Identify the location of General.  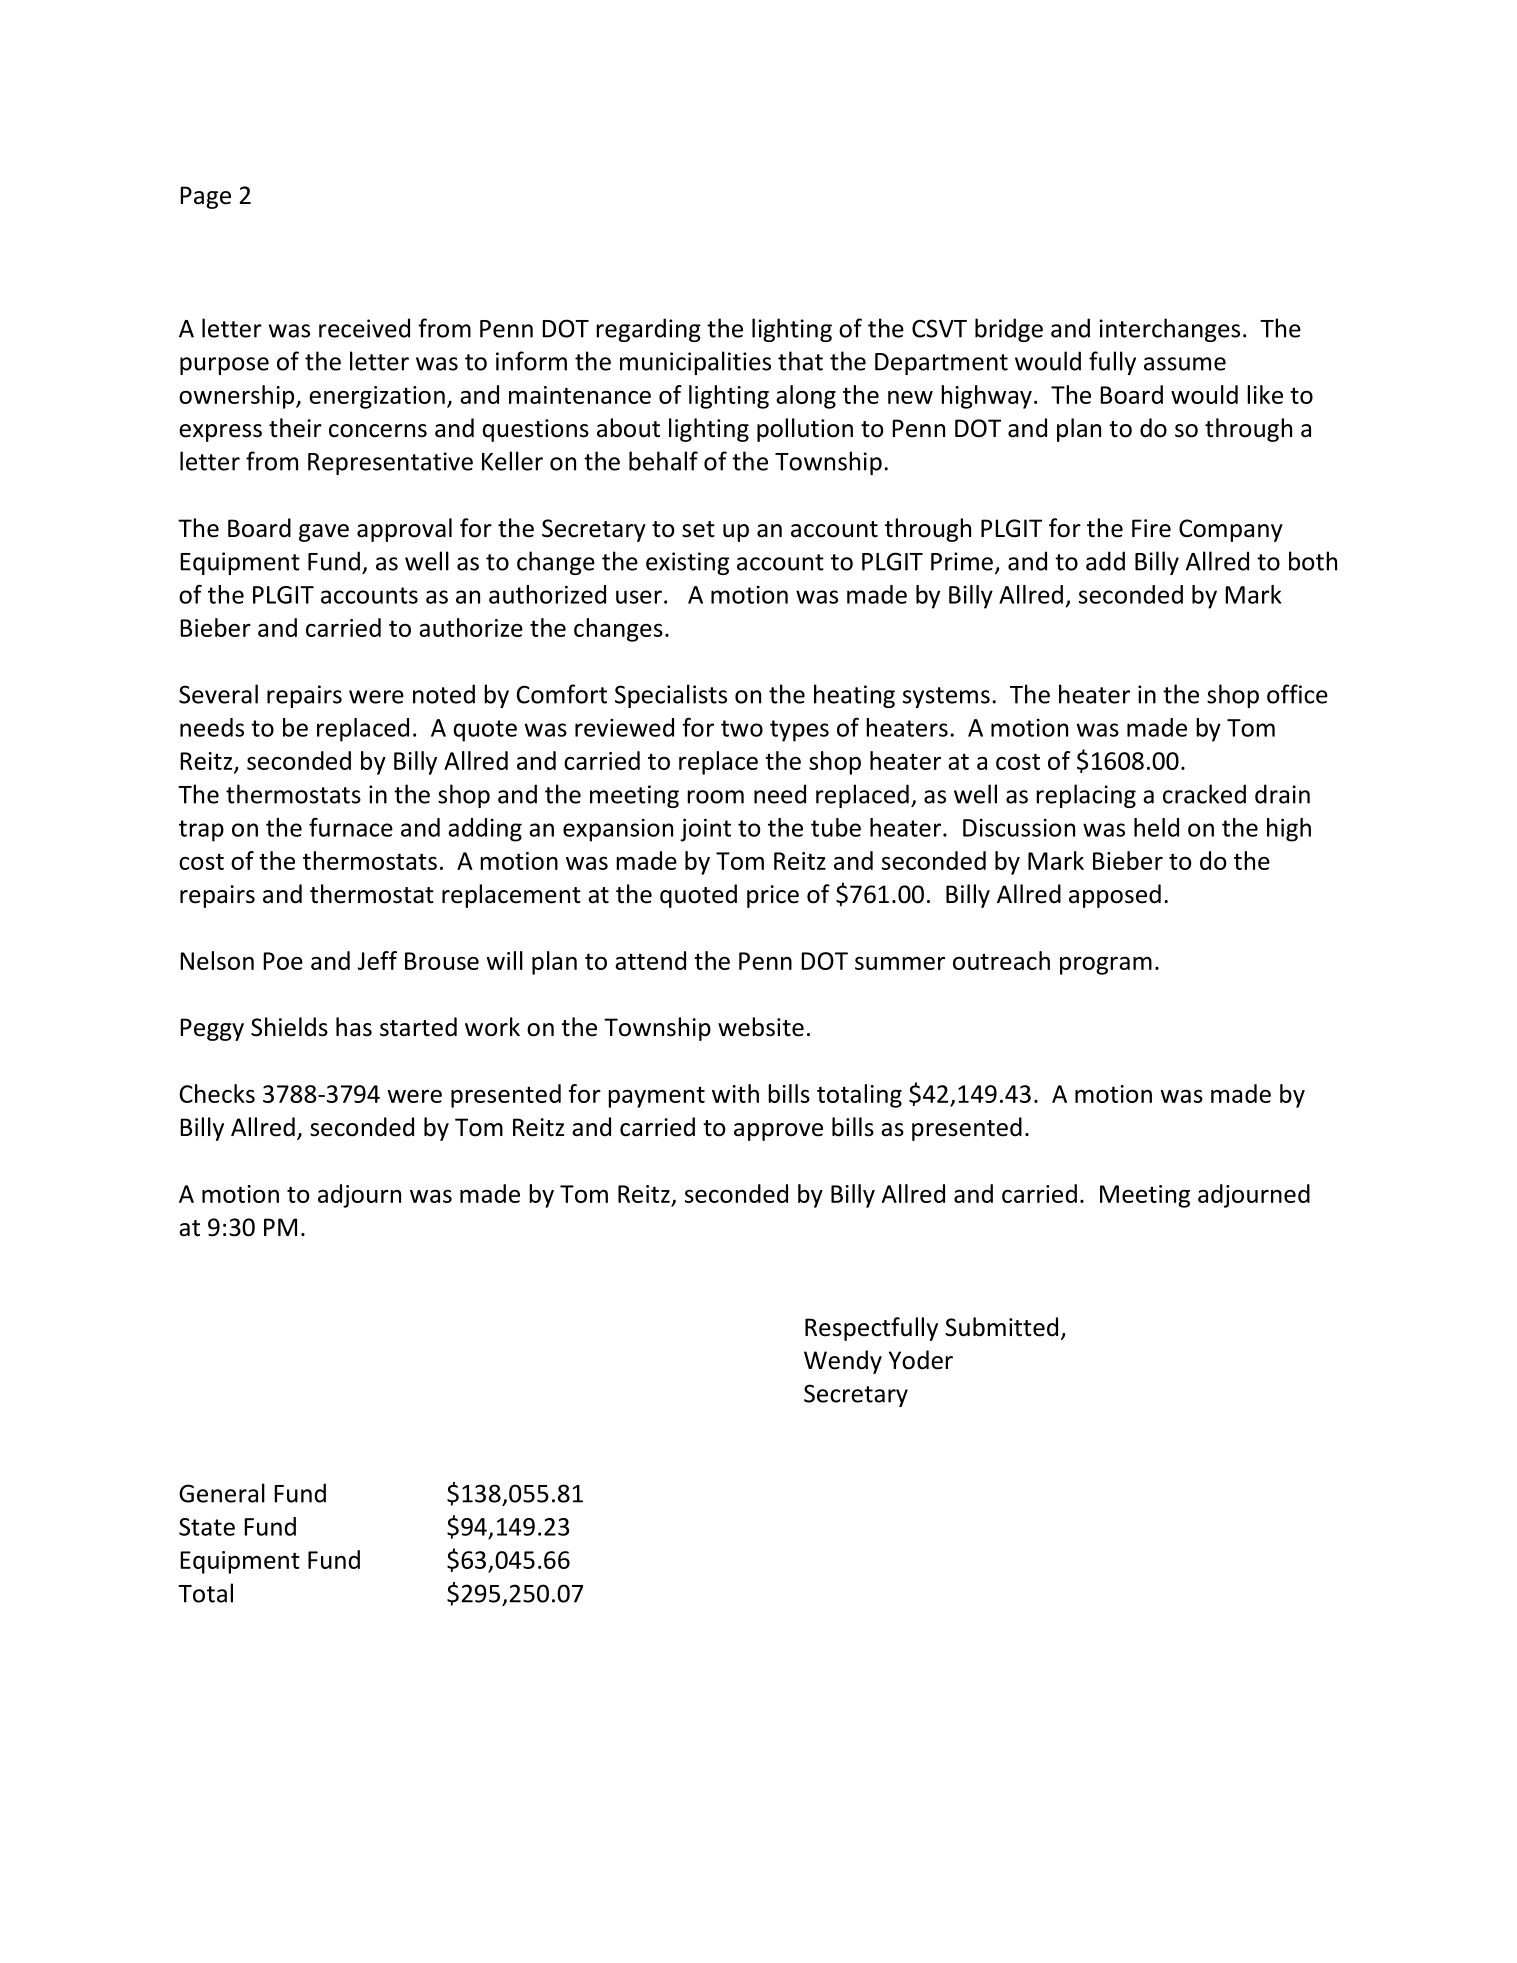
(222, 1493).
